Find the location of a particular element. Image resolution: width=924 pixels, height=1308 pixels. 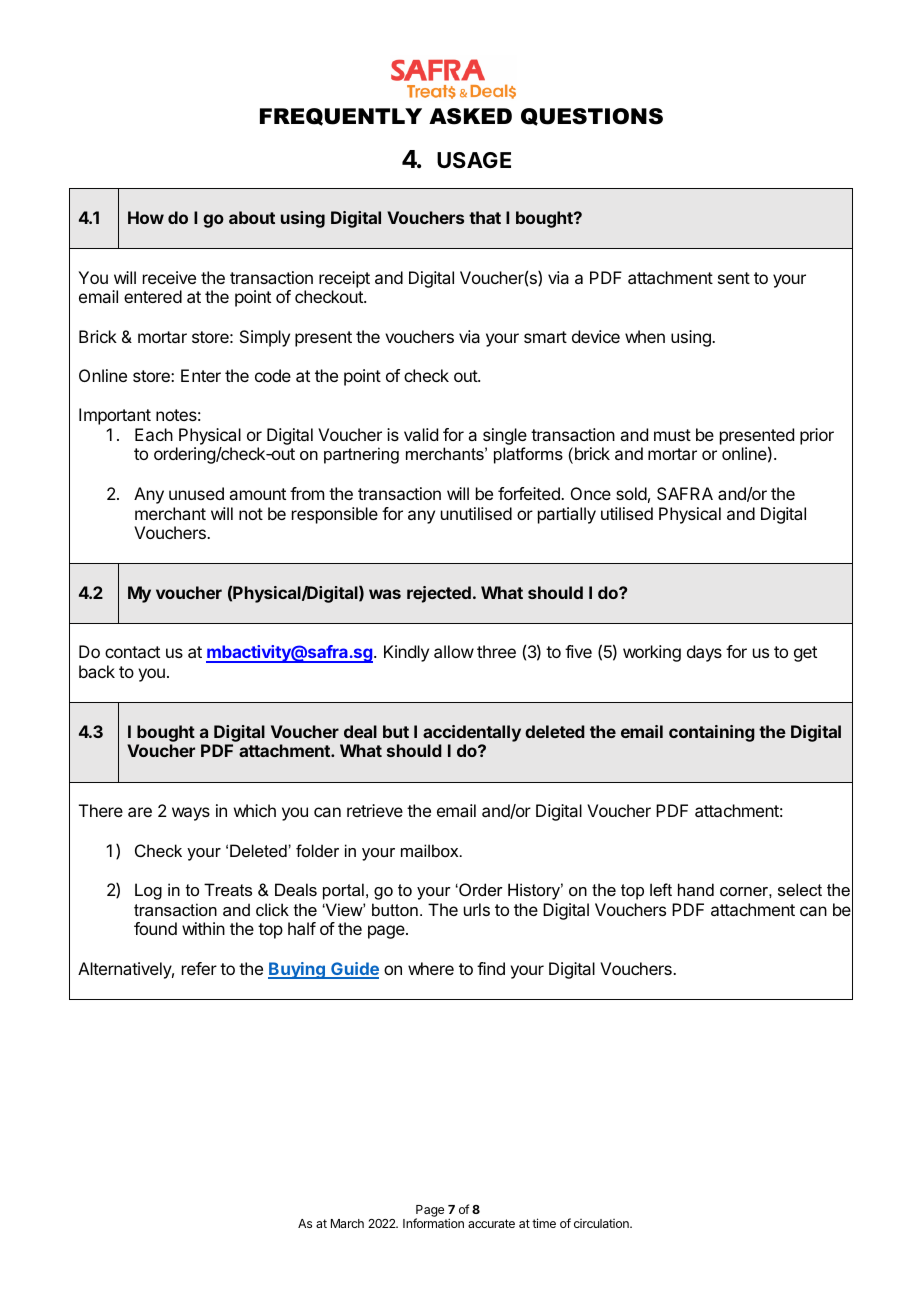

How is located at coordinates (146, 217).
